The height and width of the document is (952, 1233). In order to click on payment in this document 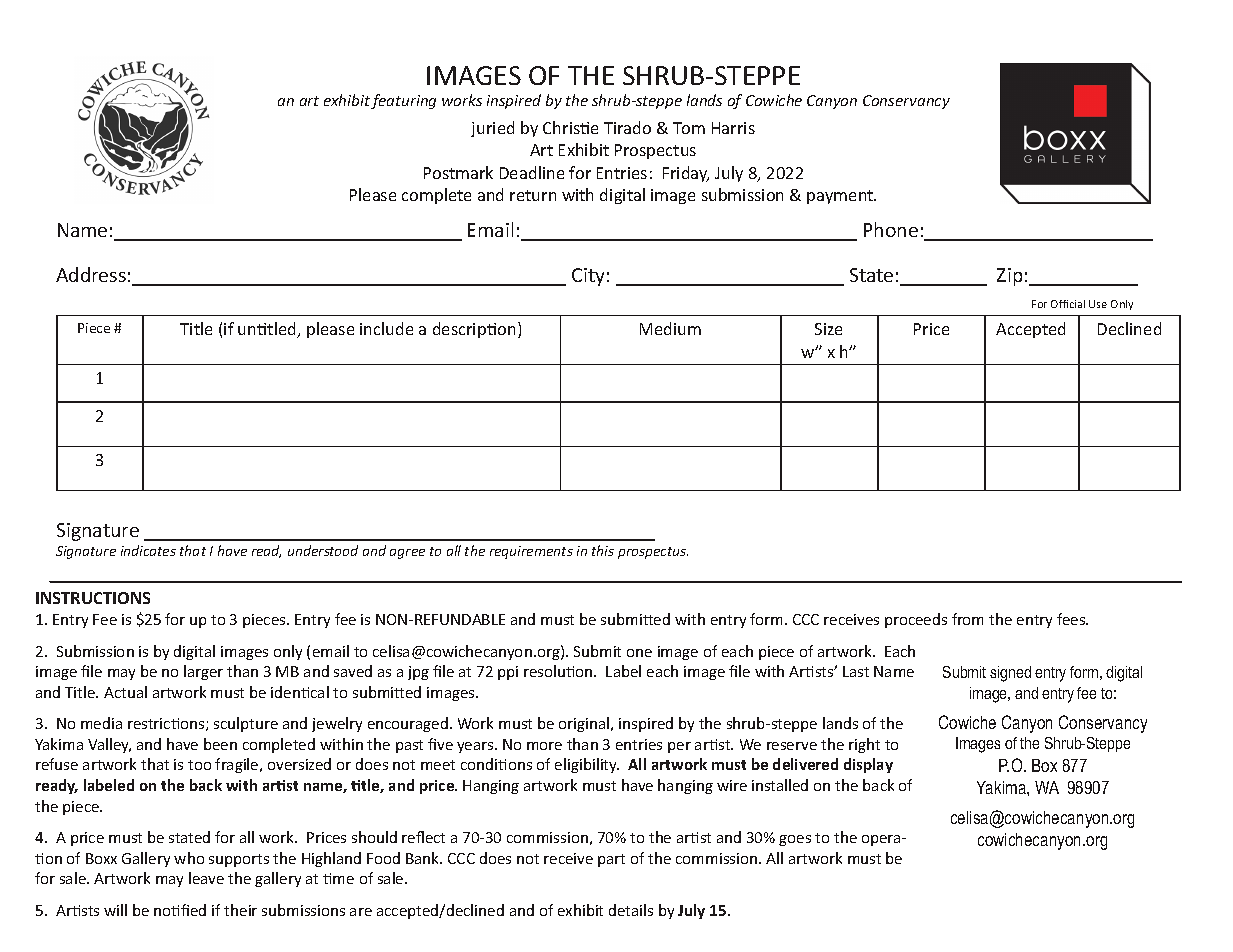, I will do `click(841, 197)`.
